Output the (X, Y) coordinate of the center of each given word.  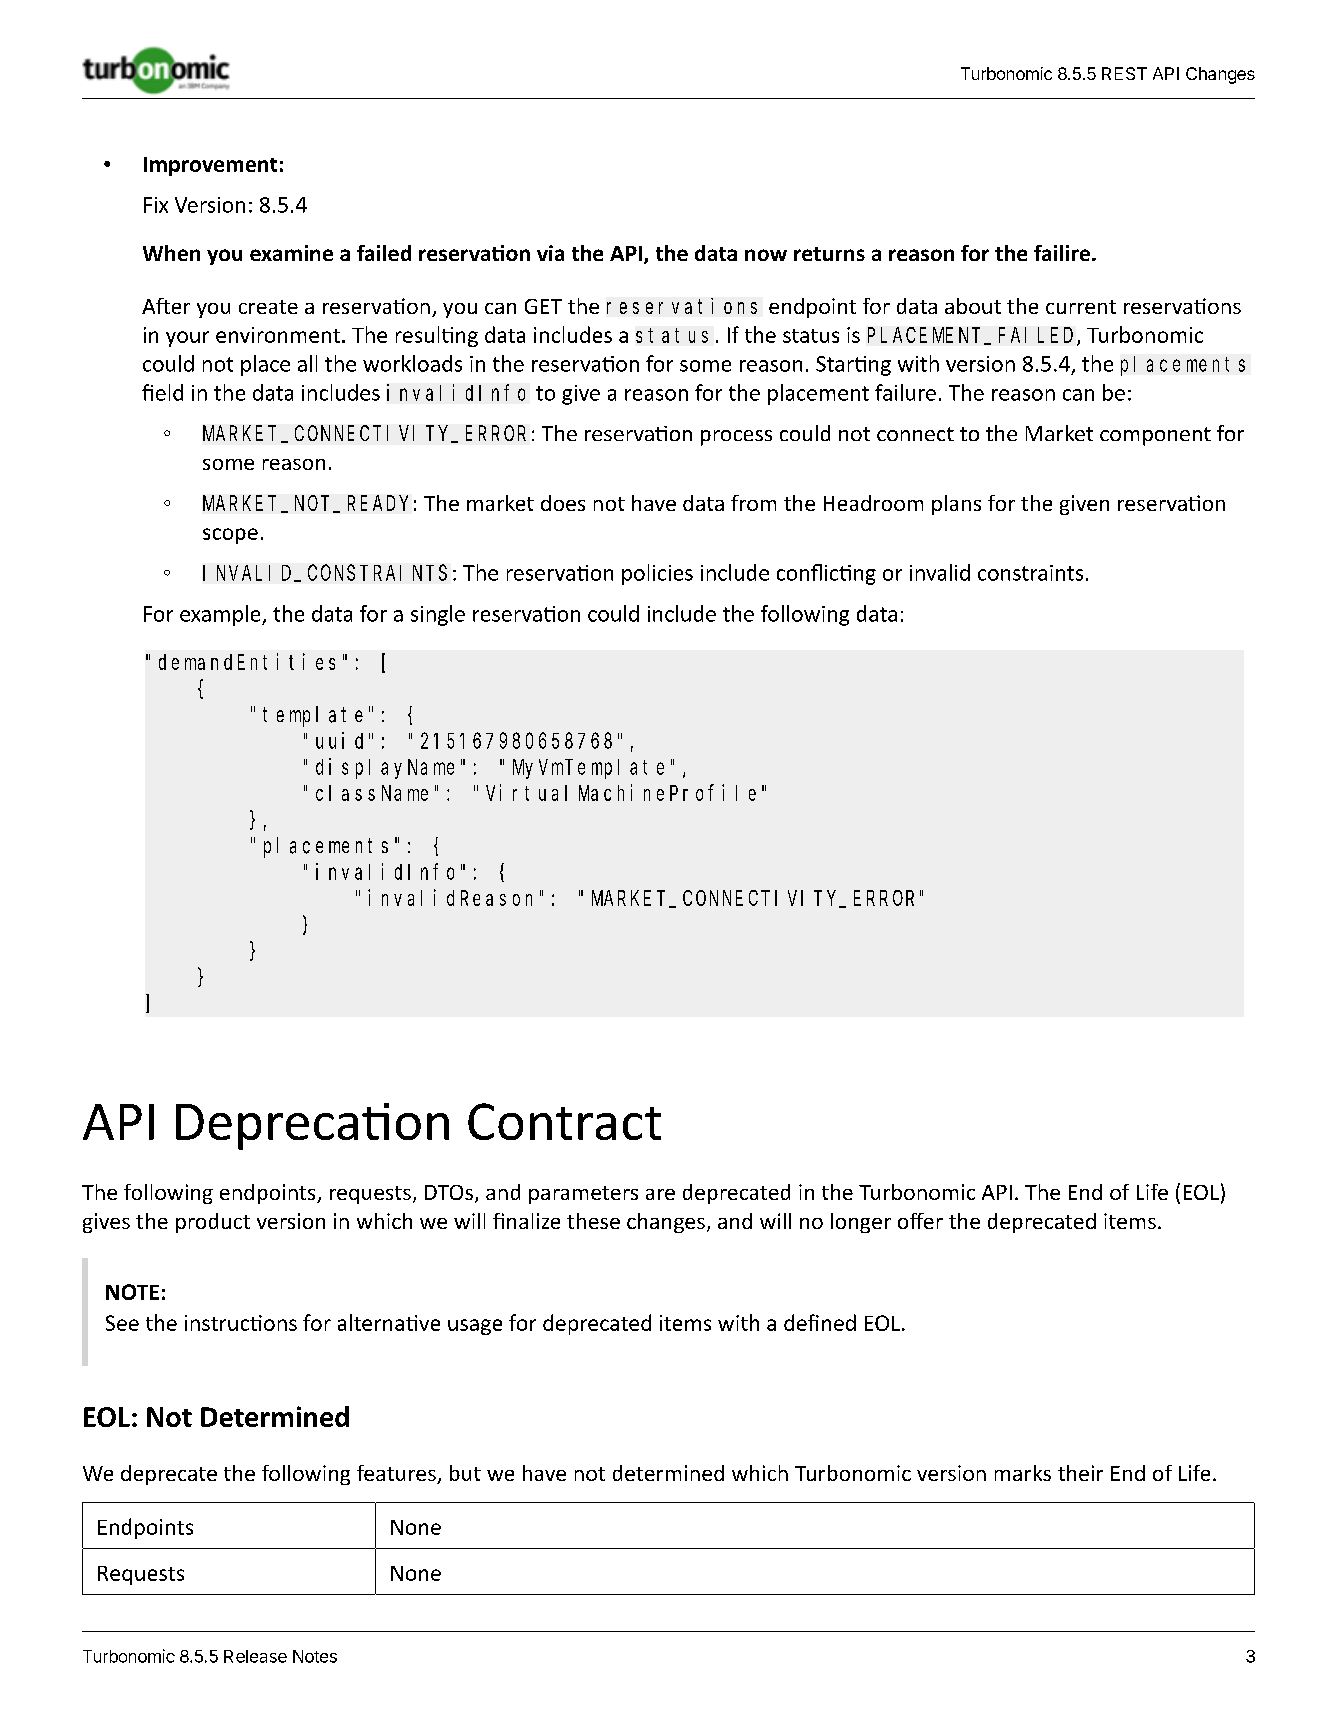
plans (956, 505)
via (550, 253)
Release (255, 1656)
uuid (339, 740)
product (213, 1223)
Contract (564, 1121)
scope (230, 536)
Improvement (210, 166)
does (563, 503)
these (593, 1221)
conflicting (826, 574)
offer (920, 1221)
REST (1124, 73)
